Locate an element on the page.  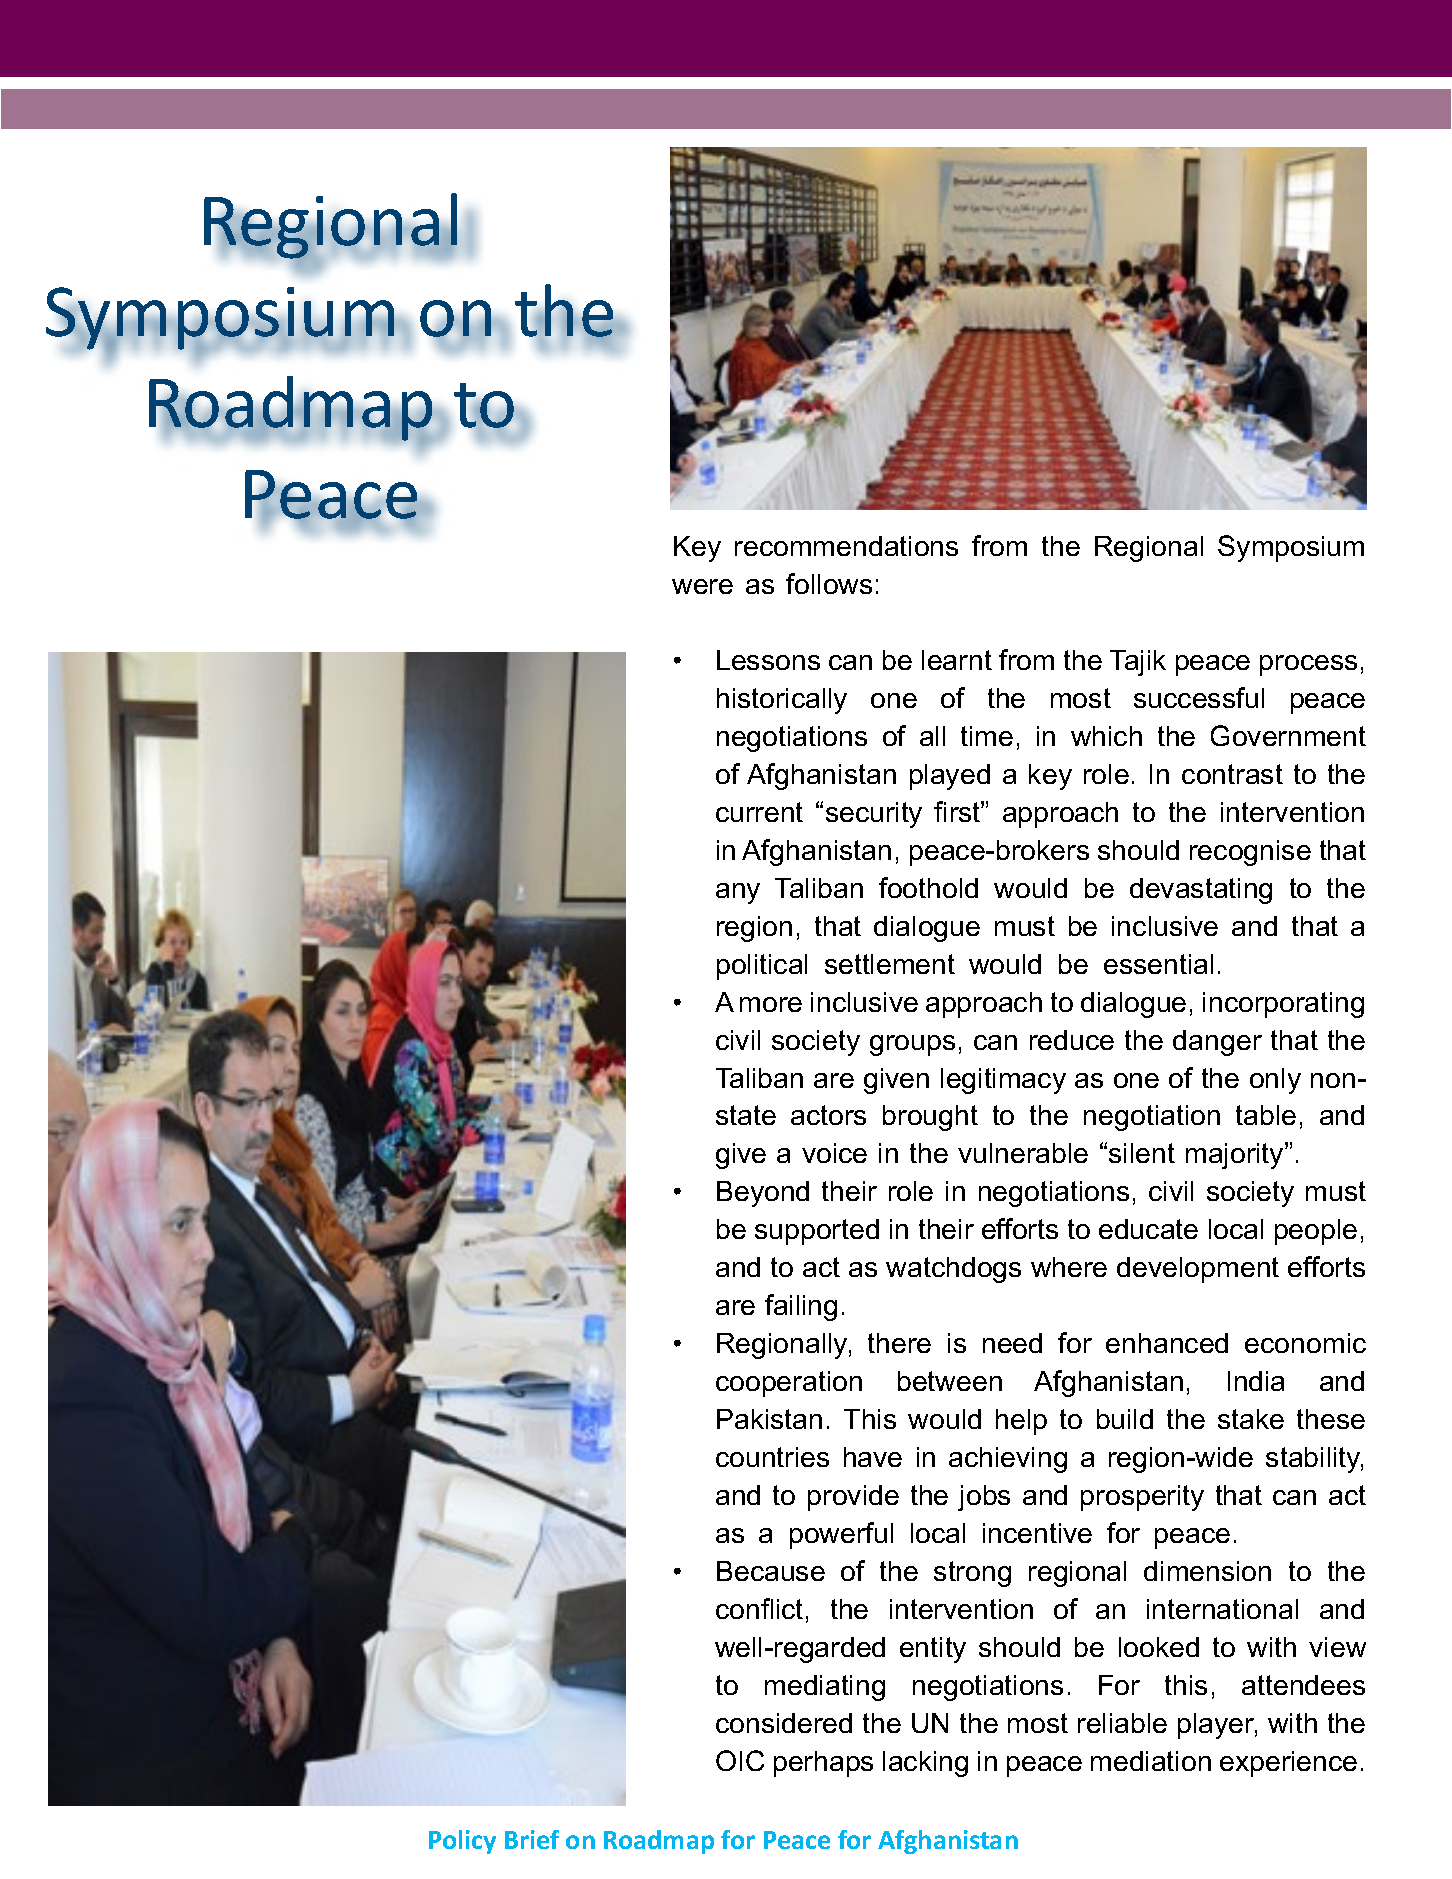
experience is located at coordinates (1288, 1764).
